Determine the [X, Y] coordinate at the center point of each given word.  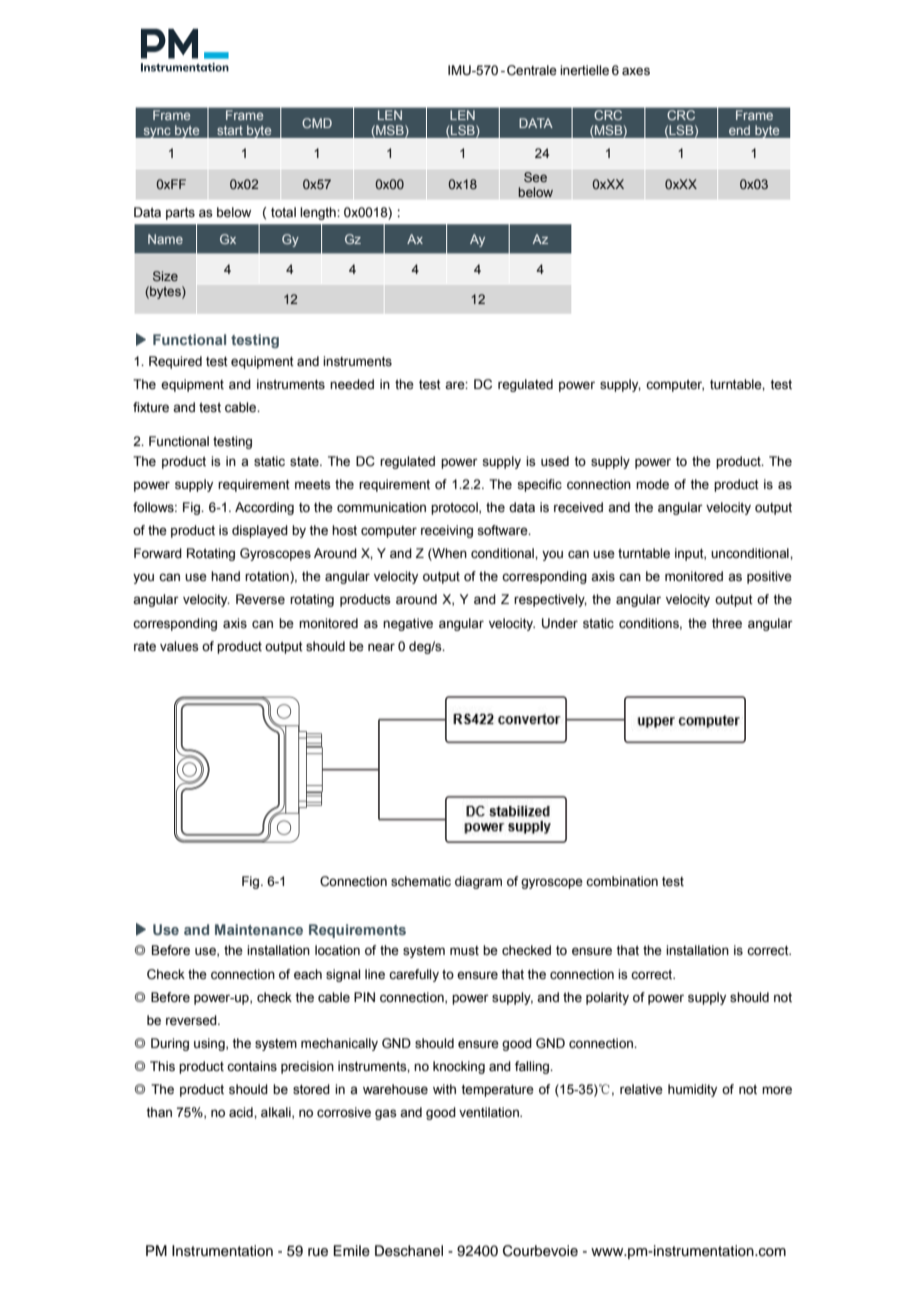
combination [622, 881]
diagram [478, 882]
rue [318, 1252]
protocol [455, 508]
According [264, 508]
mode [652, 484]
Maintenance [259, 929]
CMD [317, 123]
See [535, 177]
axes [636, 71]
